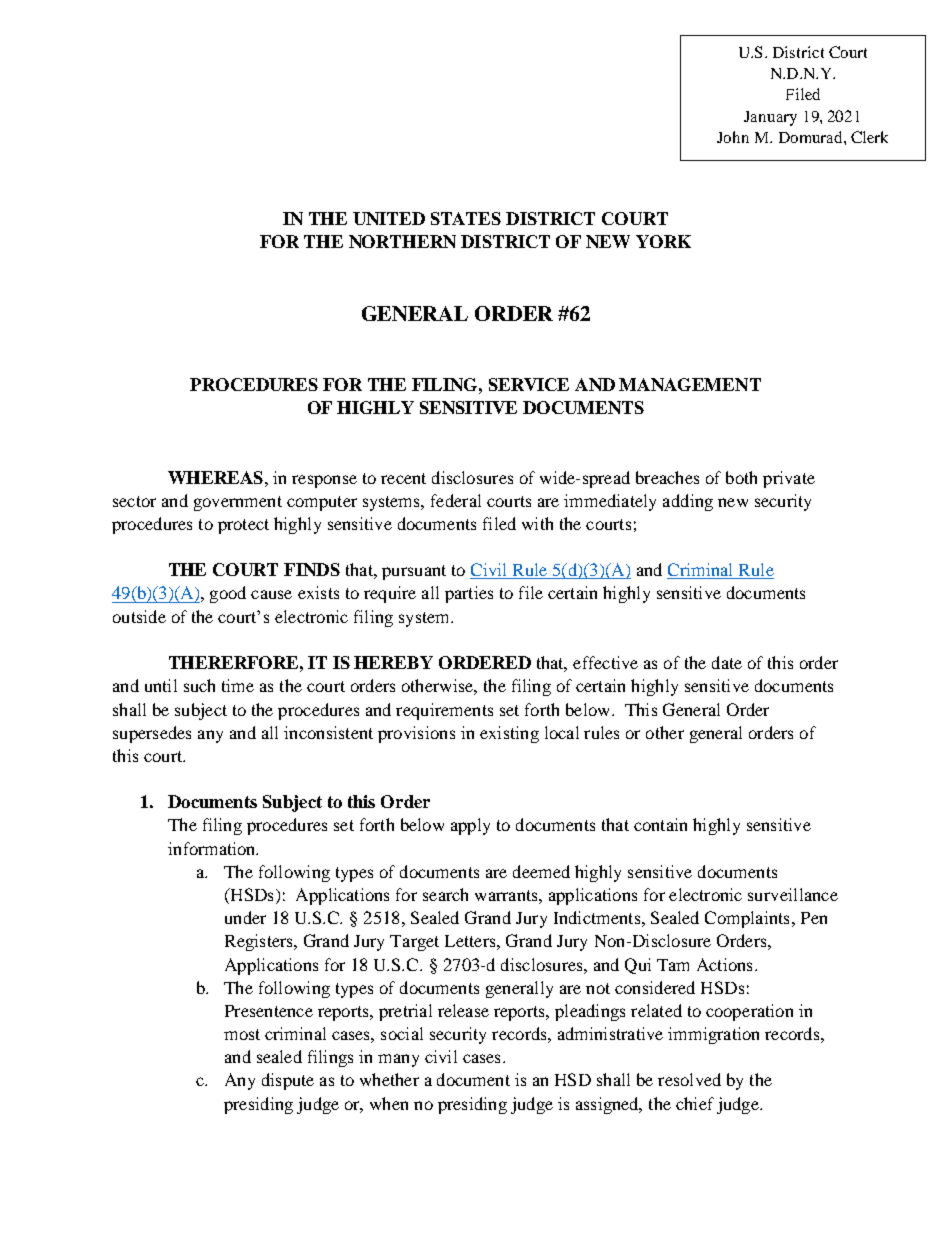  Describe the element at coordinates (463, 1010) in the screenshot. I see `release` at that location.
